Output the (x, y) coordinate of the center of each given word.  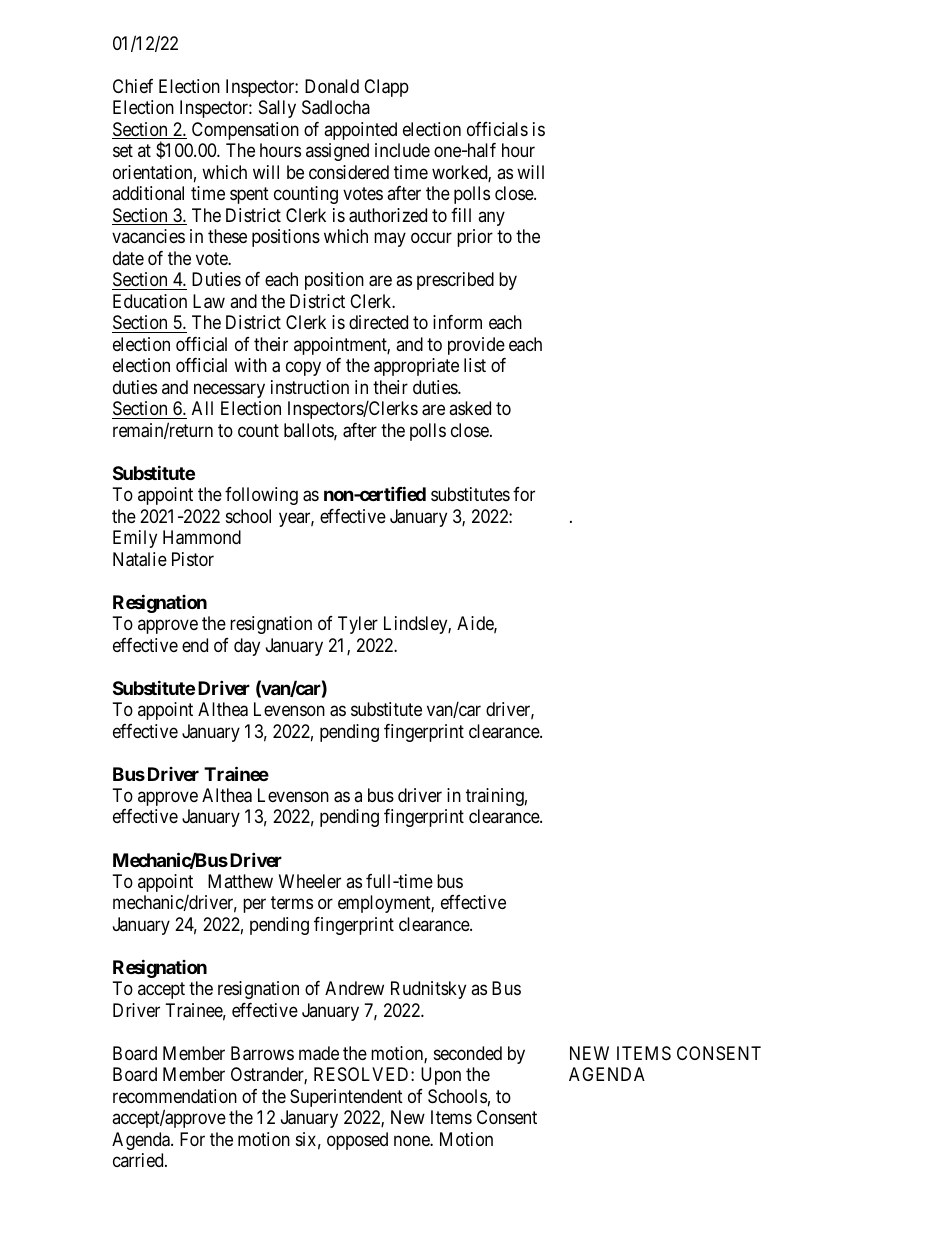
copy (303, 369)
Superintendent (346, 1098)
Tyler (358, 625)
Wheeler (310, 881)
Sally (277, 109)
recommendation (175, 1096)
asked (470, 408)
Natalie (140, 559)
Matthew (240, 881)
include (402, 150)
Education (150, 301)
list (475, 365)
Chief (133, 86)
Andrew (354, 988)
